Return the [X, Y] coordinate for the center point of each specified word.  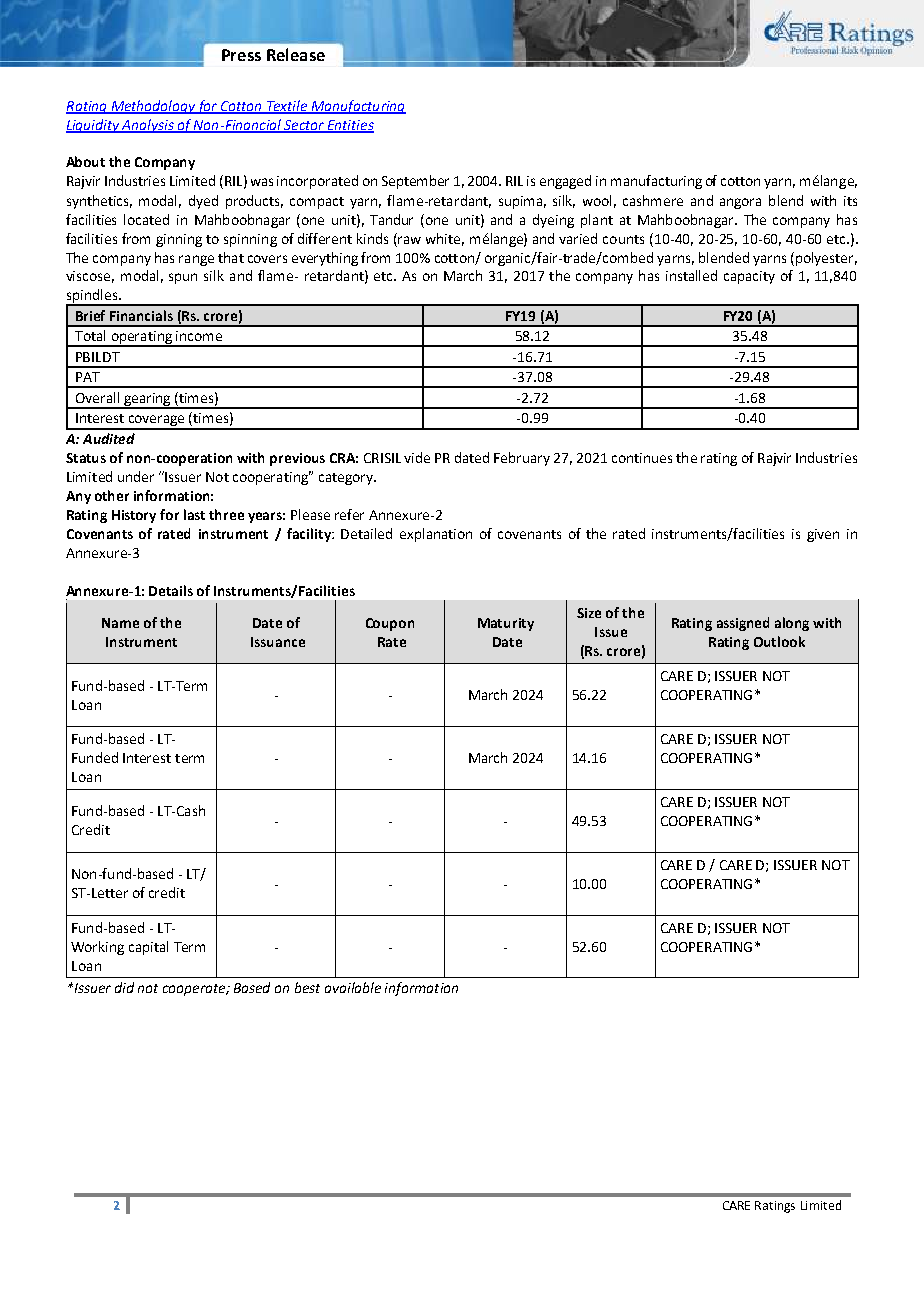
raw [409, 240]
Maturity [506, 624]
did [124, 987]
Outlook [779, 641]
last [194, 514]
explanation [436, 535]
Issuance [278, 642]
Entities [350, 126]
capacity [749, 277]
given [823, 535]
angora [740, 203]
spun [183, 278]
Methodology [153, 107]
